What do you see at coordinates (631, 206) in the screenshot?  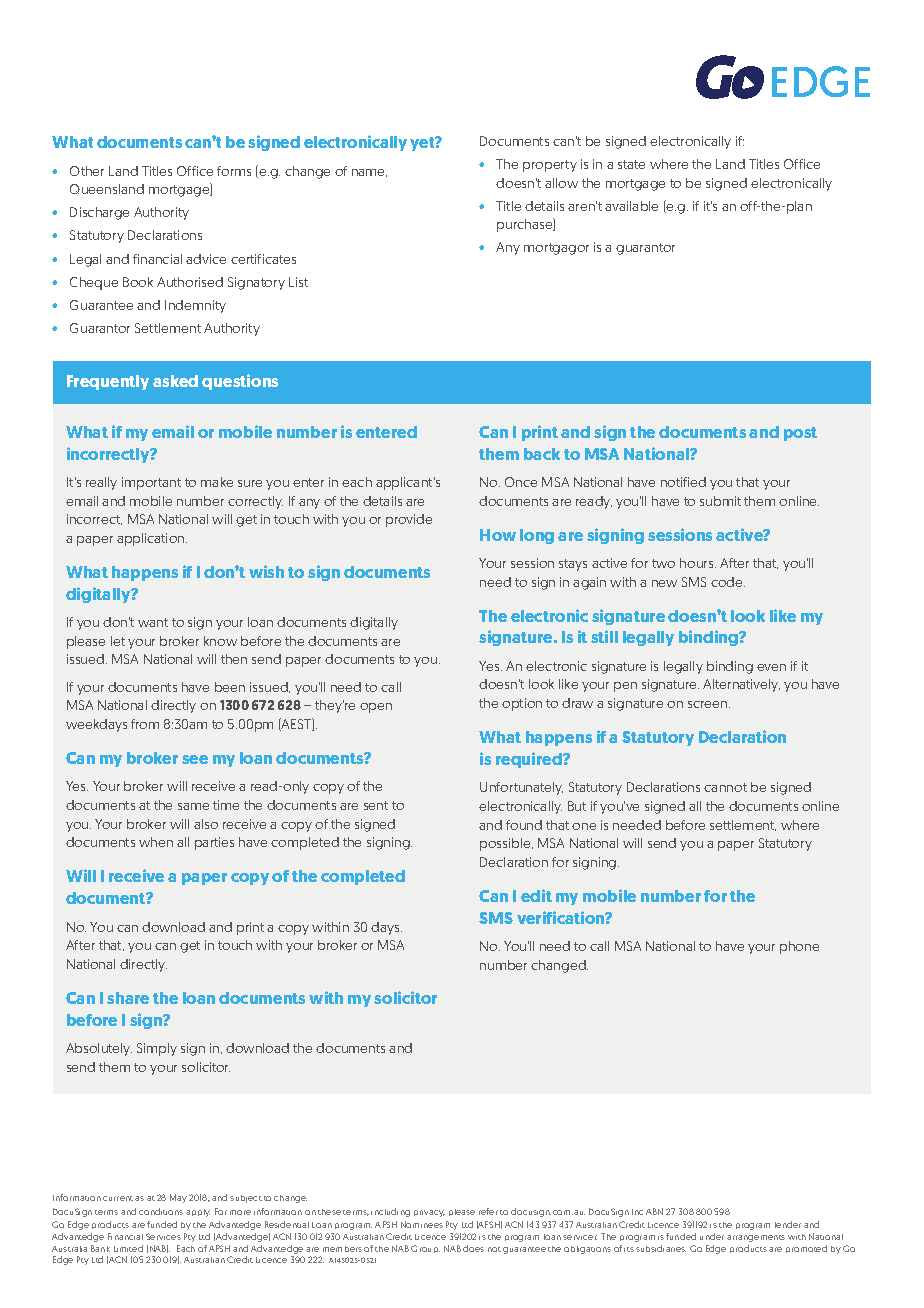 I see `available` at bounding box center [631, 206].
